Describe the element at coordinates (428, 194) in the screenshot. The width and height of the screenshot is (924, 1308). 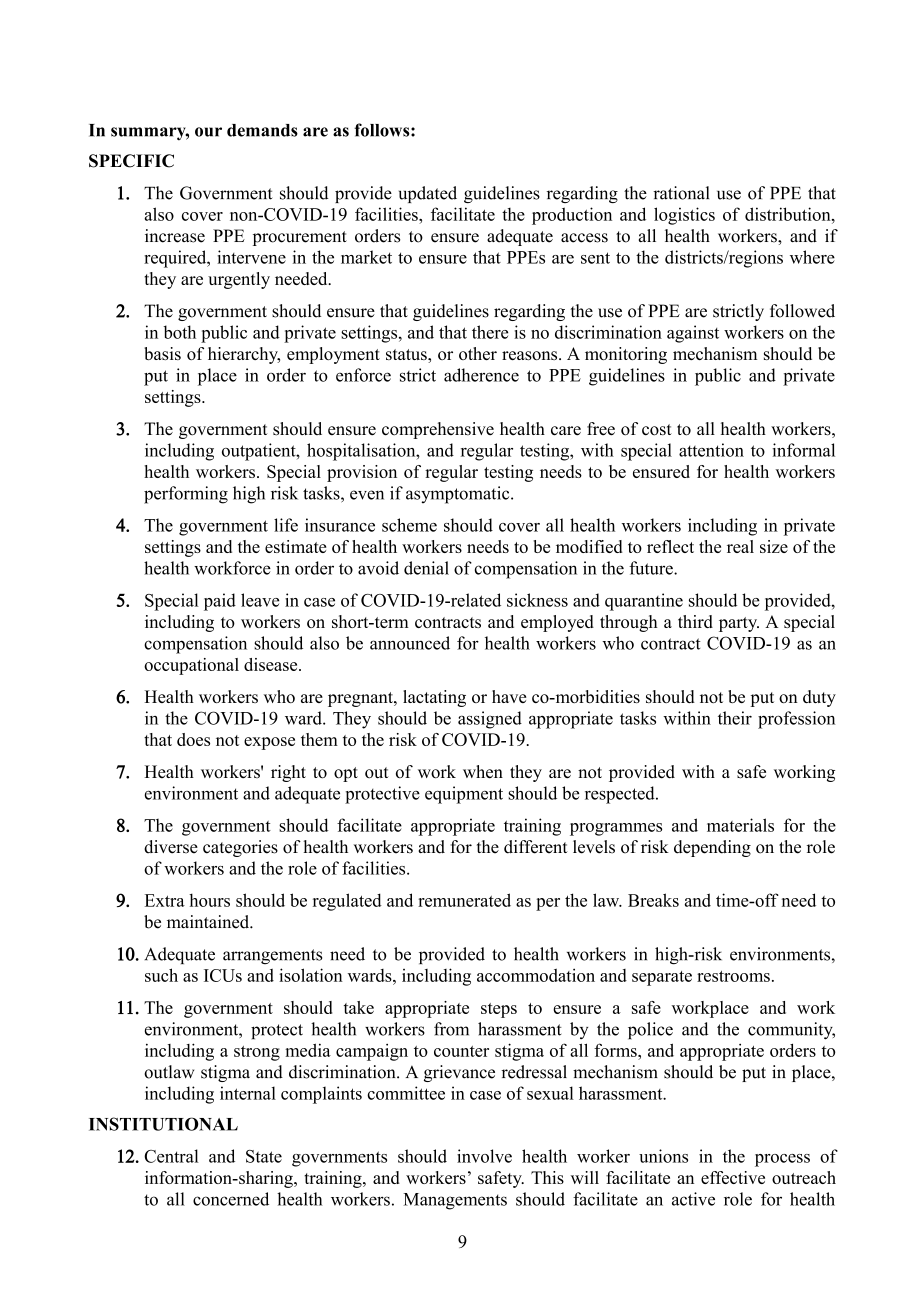
I see `updated` at that location.
